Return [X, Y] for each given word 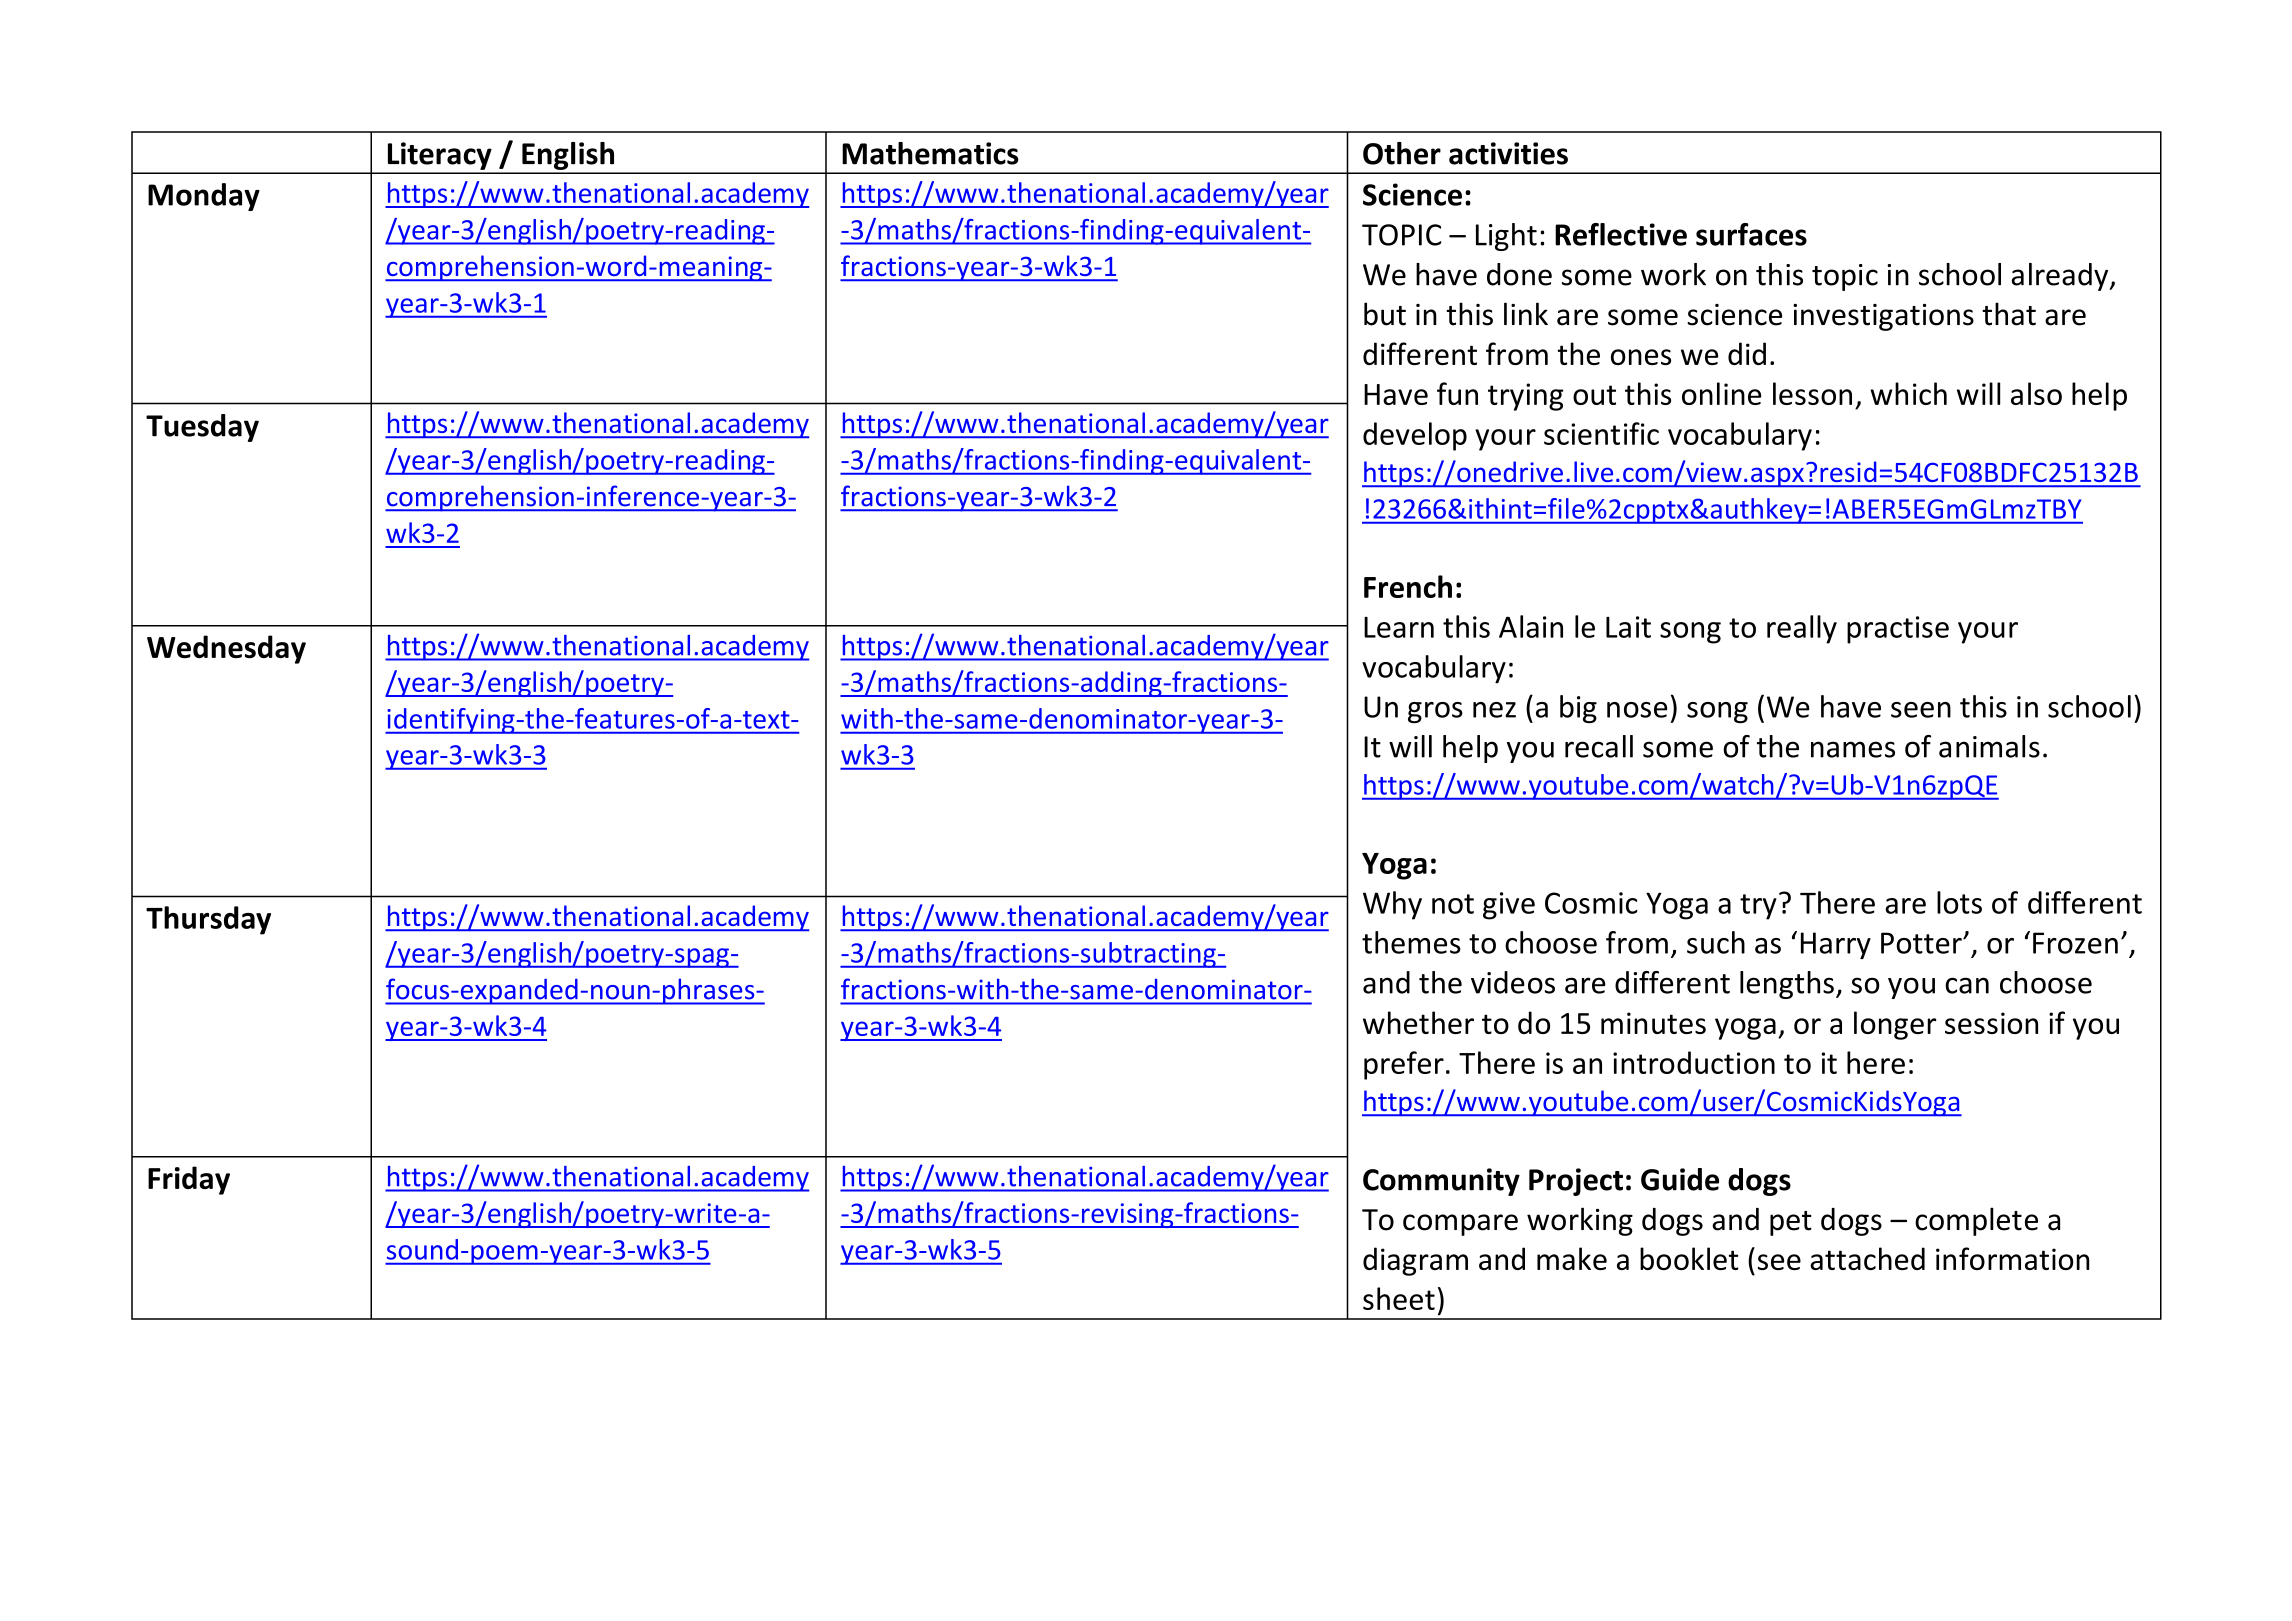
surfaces [1751, 234]
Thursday [208, 920]
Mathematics [930, 153]
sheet [1399, 1298]
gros [1435, 712]
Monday [204, 197]
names [1853, 749]
